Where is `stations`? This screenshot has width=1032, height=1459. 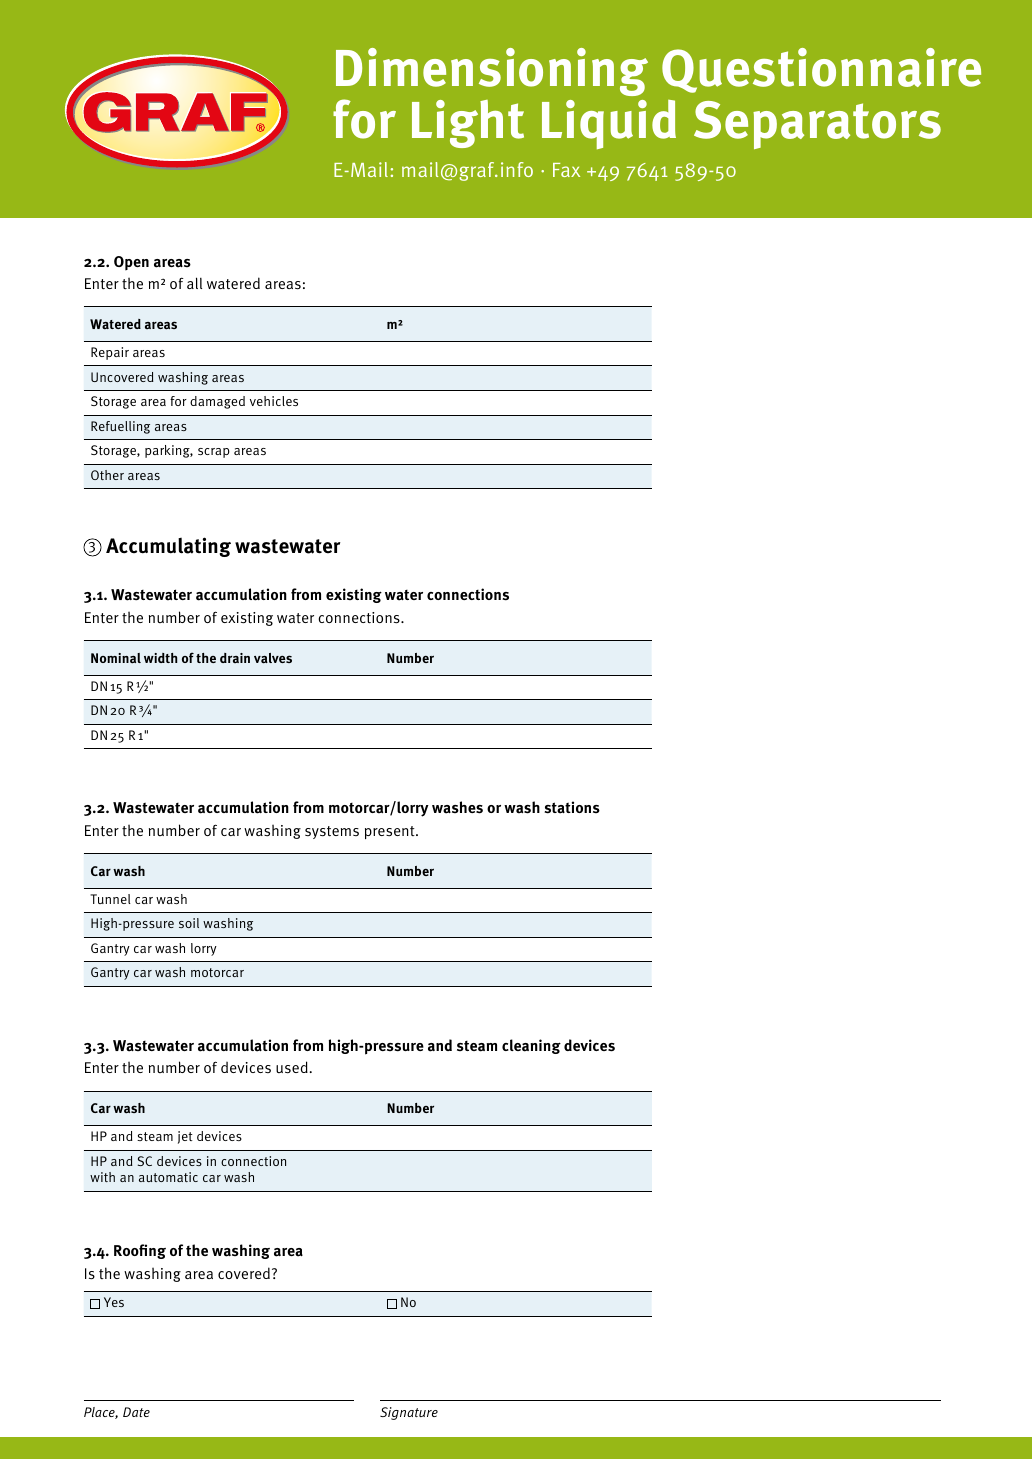
stations is located at coordinates (572, 807).
